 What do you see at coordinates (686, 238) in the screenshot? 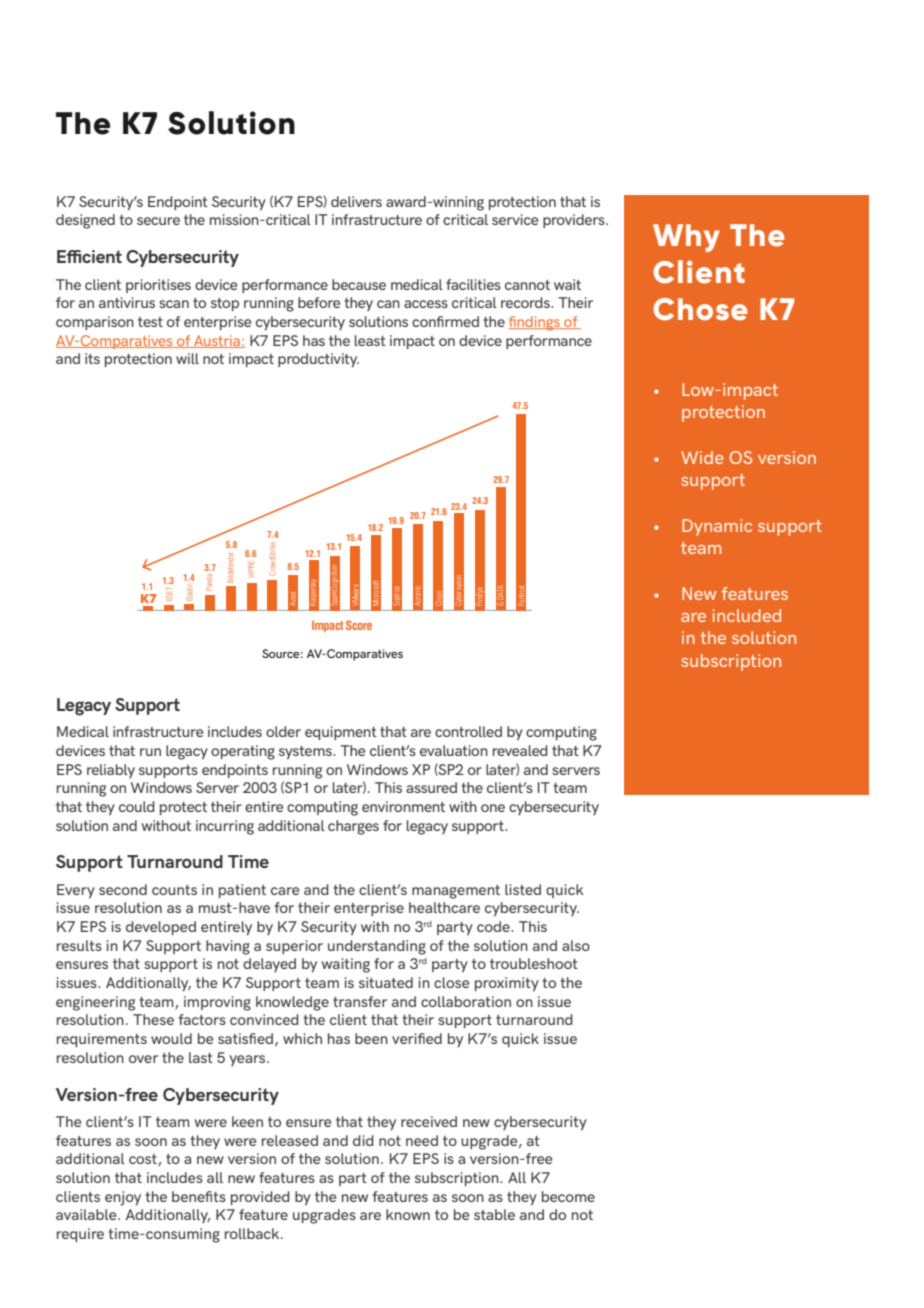
I see `Why` at bounding box center [686, 238].
